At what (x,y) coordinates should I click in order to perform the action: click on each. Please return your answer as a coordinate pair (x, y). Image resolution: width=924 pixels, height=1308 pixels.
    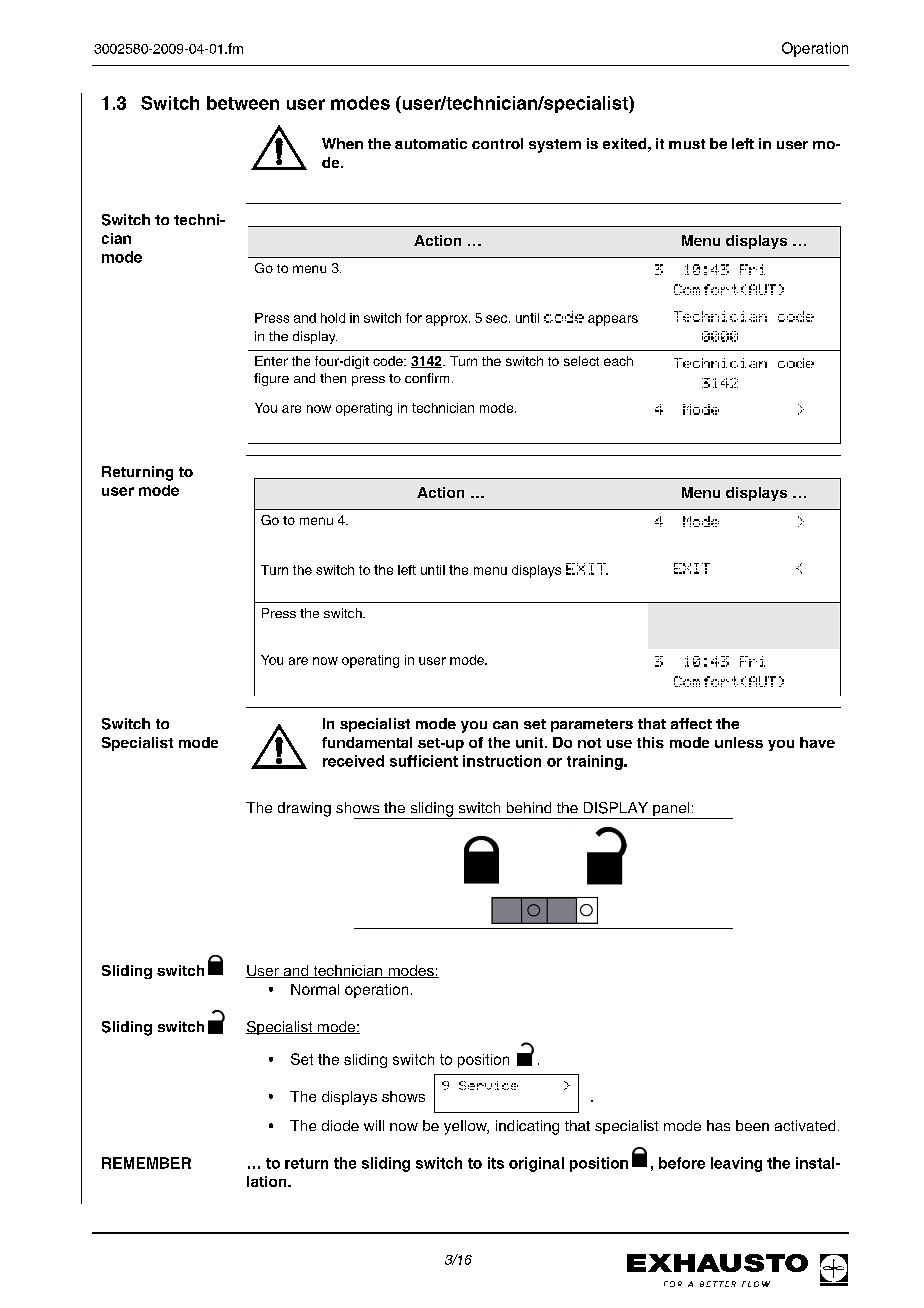
    Looking at the image, I should click on (618, 361).
